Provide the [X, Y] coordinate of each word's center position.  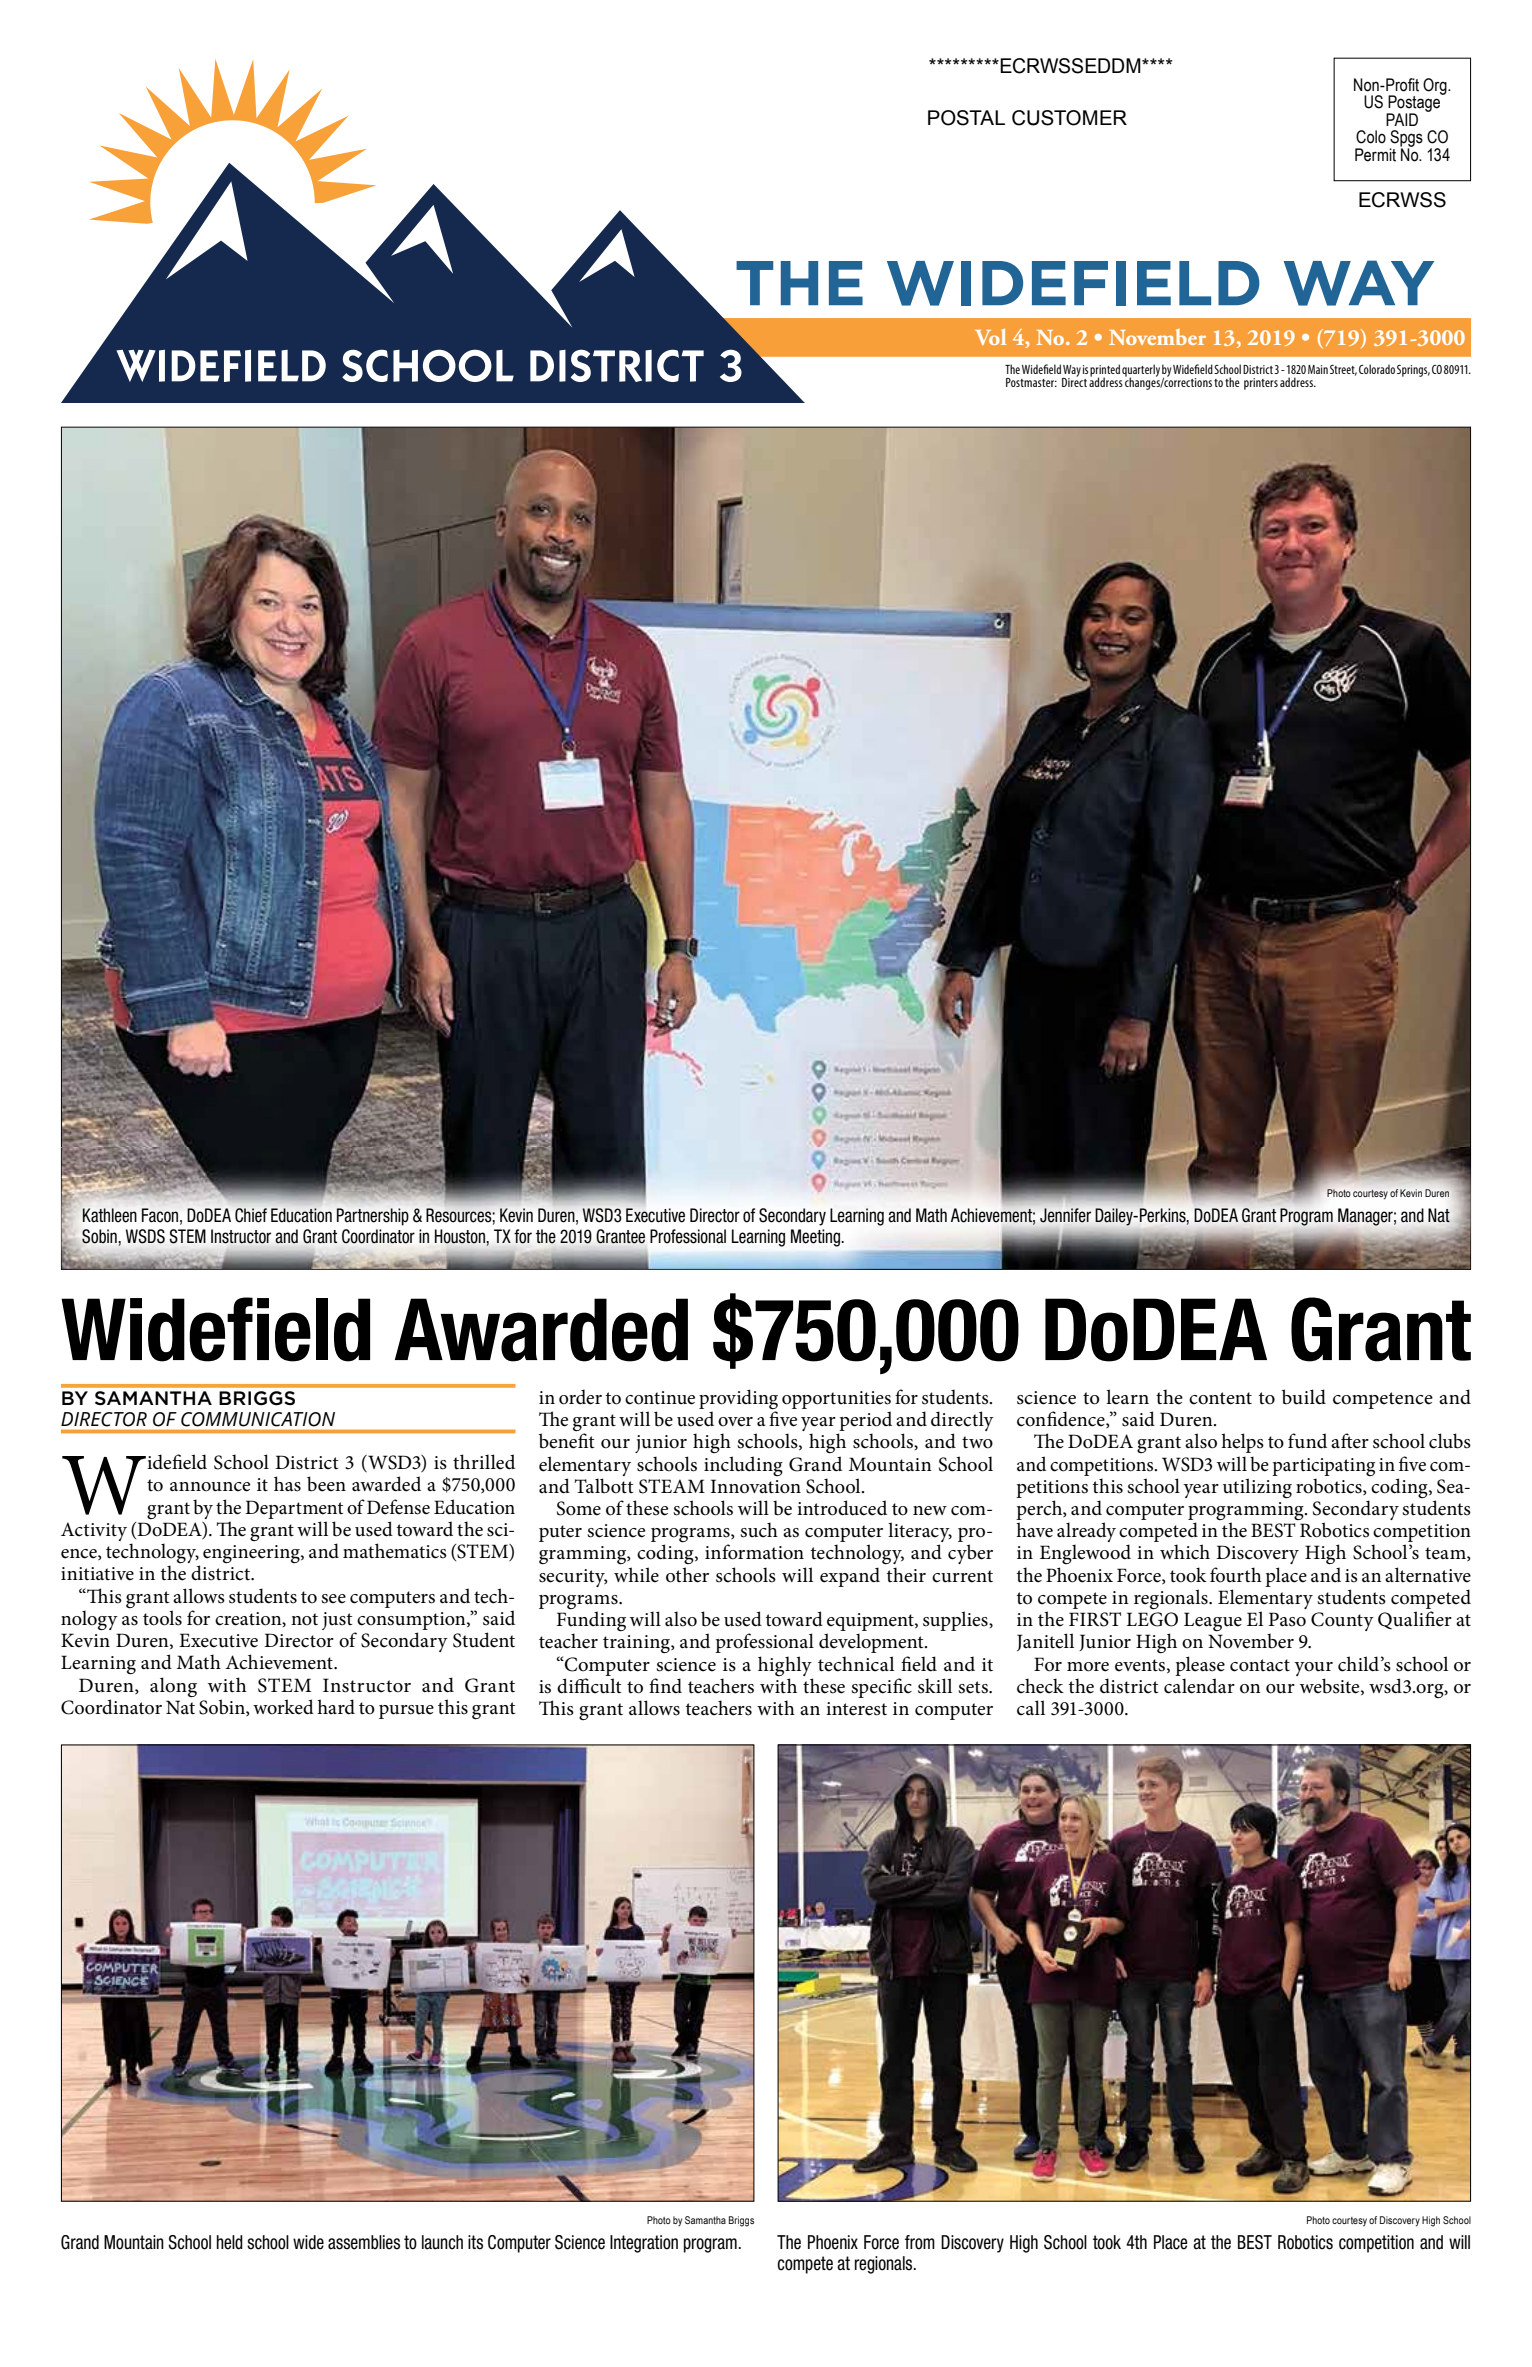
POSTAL [966, 118]
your [1313, 1669]
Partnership [373, 1217]
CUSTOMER [1069, 118]
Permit [1375, 155]
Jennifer [1065, 1215]
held [230, 2242]
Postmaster [1031, 382]
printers [1261, 384]
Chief [251, 1215]
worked [283, 1707]
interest [856, 1709]
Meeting [817, 1238]
